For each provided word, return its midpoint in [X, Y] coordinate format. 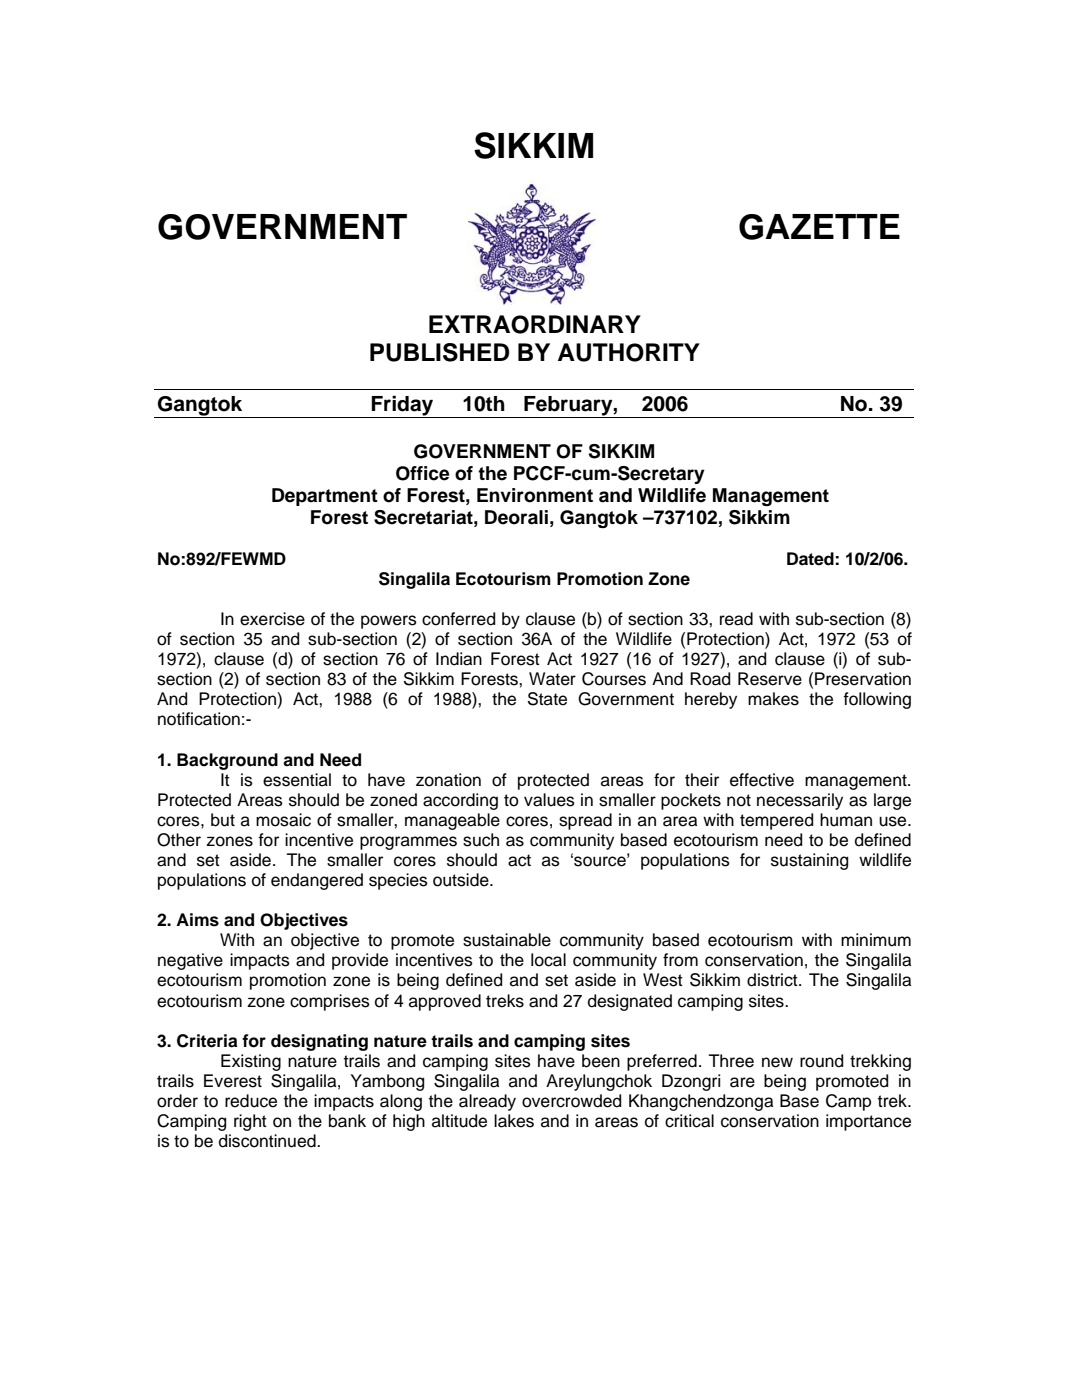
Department [325, 497]
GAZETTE [819, 227]
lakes [514, 1121]
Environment [535, 495]
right [250, 1122]
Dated [810, 559]
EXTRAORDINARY [535, 324]
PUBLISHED [439, 352]
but [223, 820]
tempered [776, 821]
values [549, 800]
